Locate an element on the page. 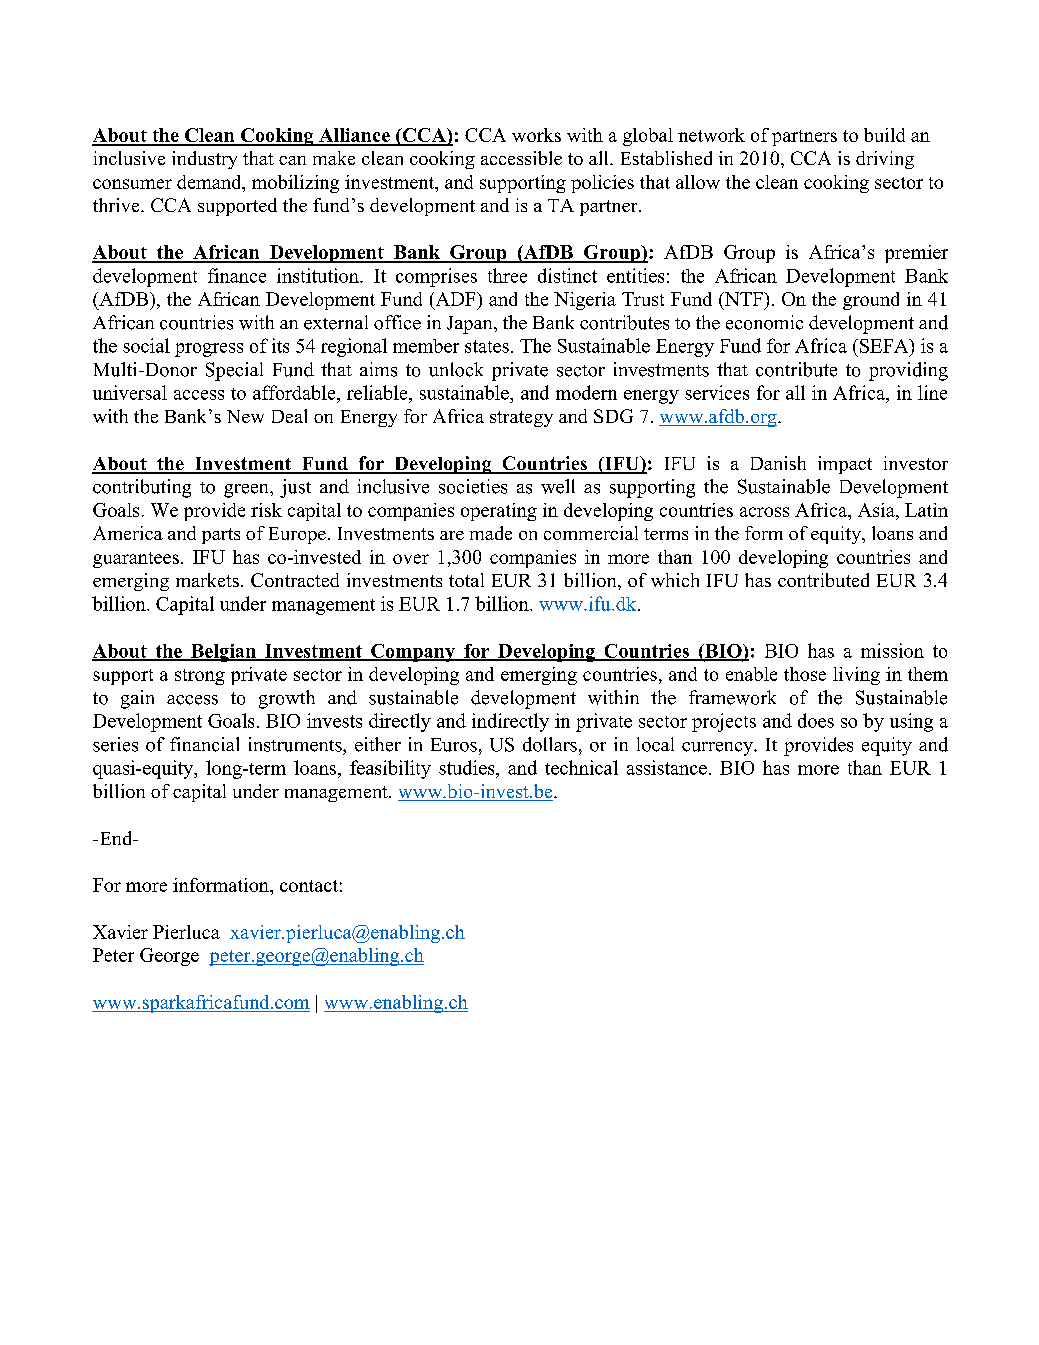 This document has width=1039, height=1345. mission is located at coordinates (892, 650).
